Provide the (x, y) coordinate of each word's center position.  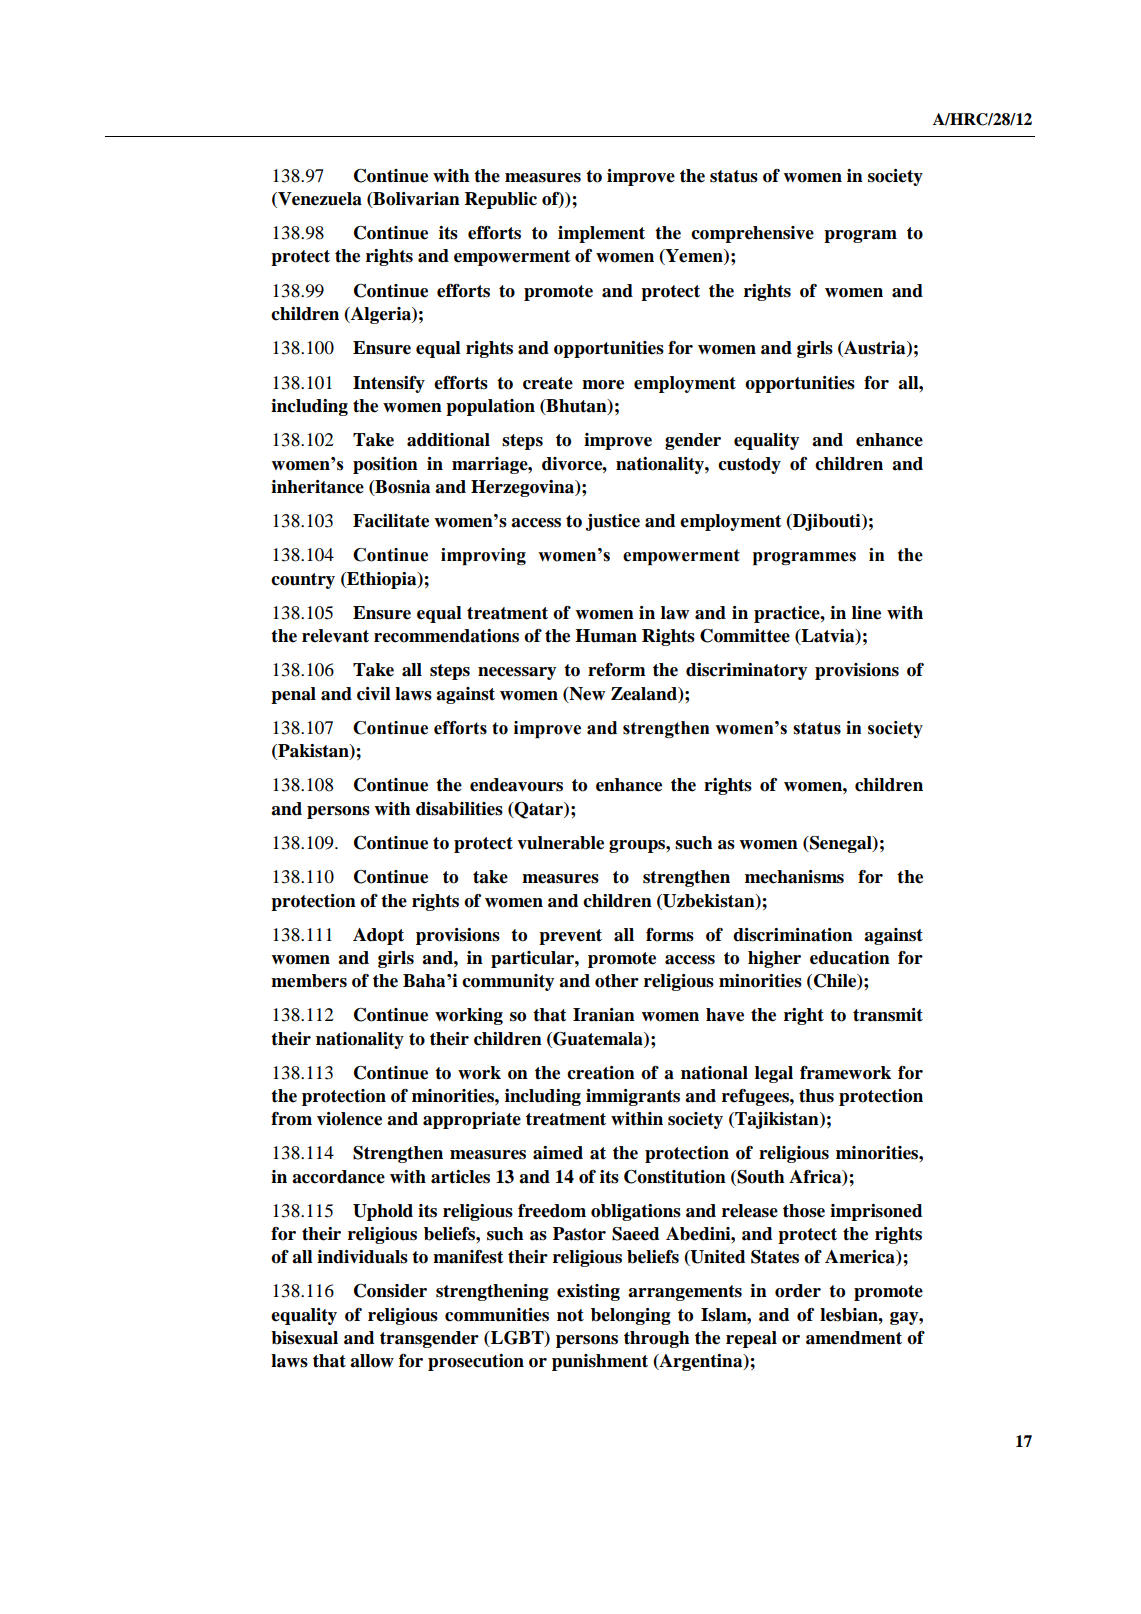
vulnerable (560, 843)
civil (374, 694)
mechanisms (794, 877)
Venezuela (319, 200)
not (570, 1315)
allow (372, 1361)
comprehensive (752, 234)
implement (601, 234)
